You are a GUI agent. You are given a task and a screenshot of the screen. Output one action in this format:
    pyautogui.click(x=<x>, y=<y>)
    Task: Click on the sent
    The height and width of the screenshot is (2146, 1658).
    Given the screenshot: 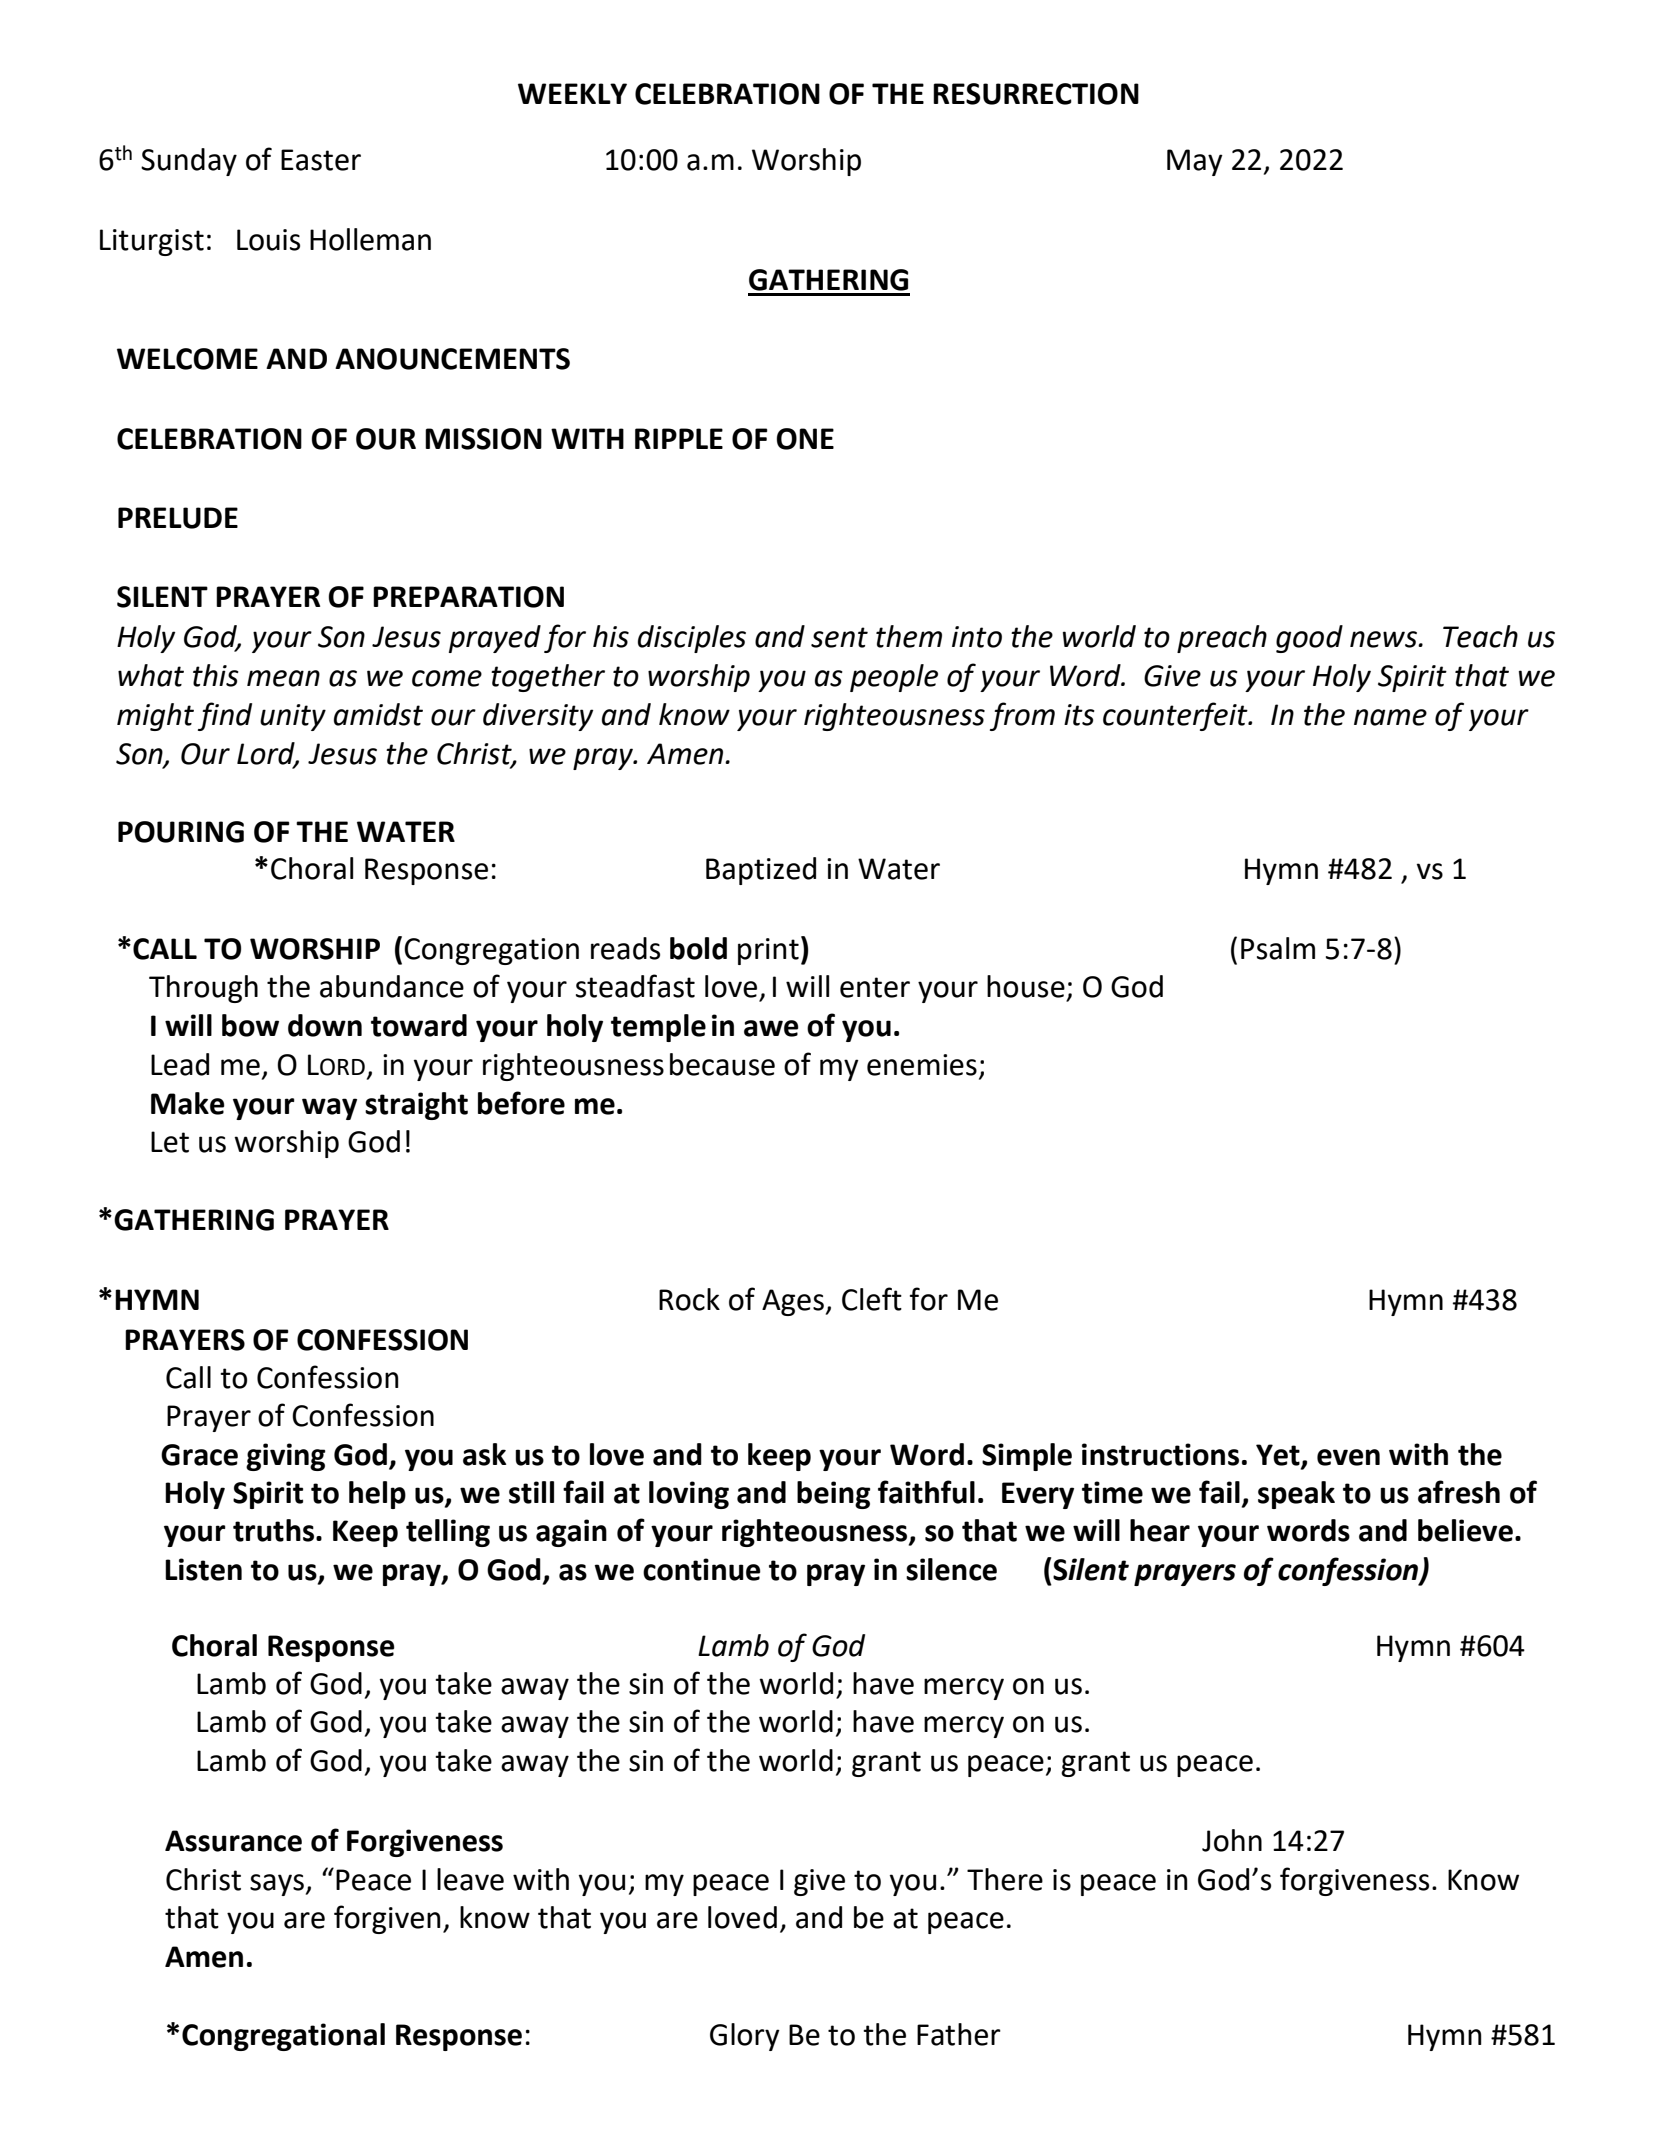 What is the action you would take?
    pyautogui.click(x=839, y=637)
